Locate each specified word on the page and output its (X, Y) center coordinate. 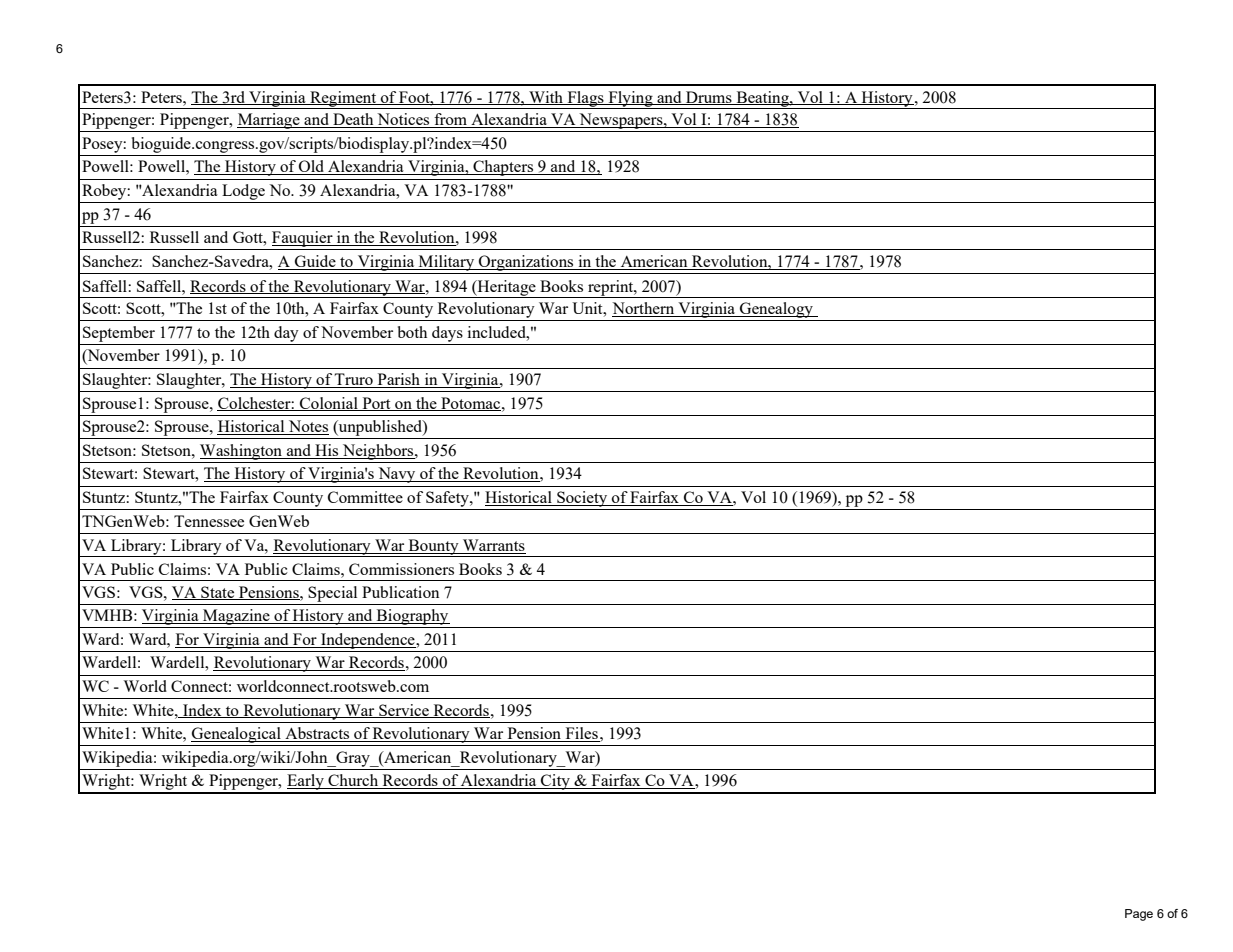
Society (582, 499)
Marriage (269, 121)
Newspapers (621, 121)
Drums (709, 98)
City (555, 783)
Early (305, 783)
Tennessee (209, 521)
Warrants (493, 546)
